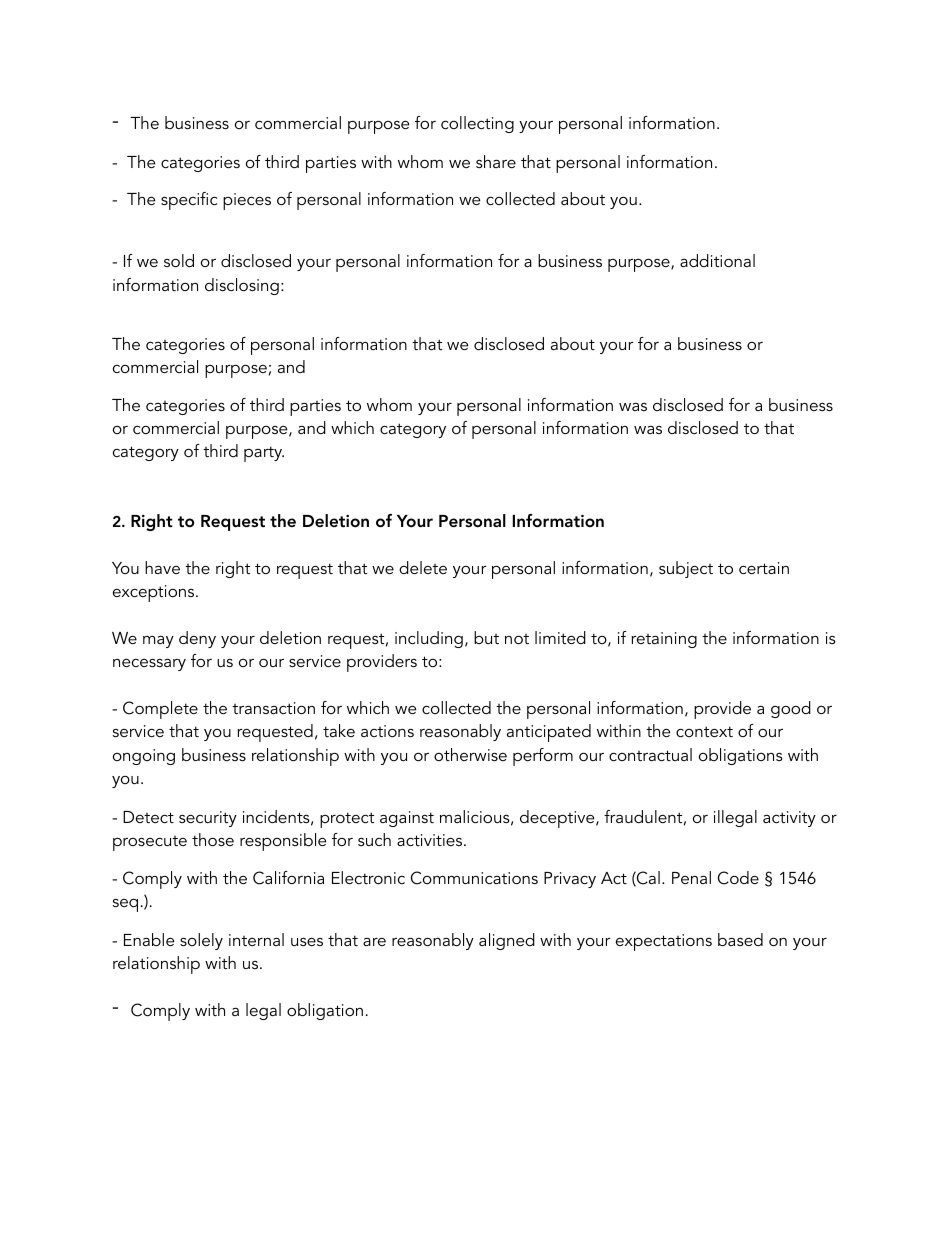  What do you see at coordinates (201, 941) in the screenshot?
I see `solely` at bounding box center [201, 941].
